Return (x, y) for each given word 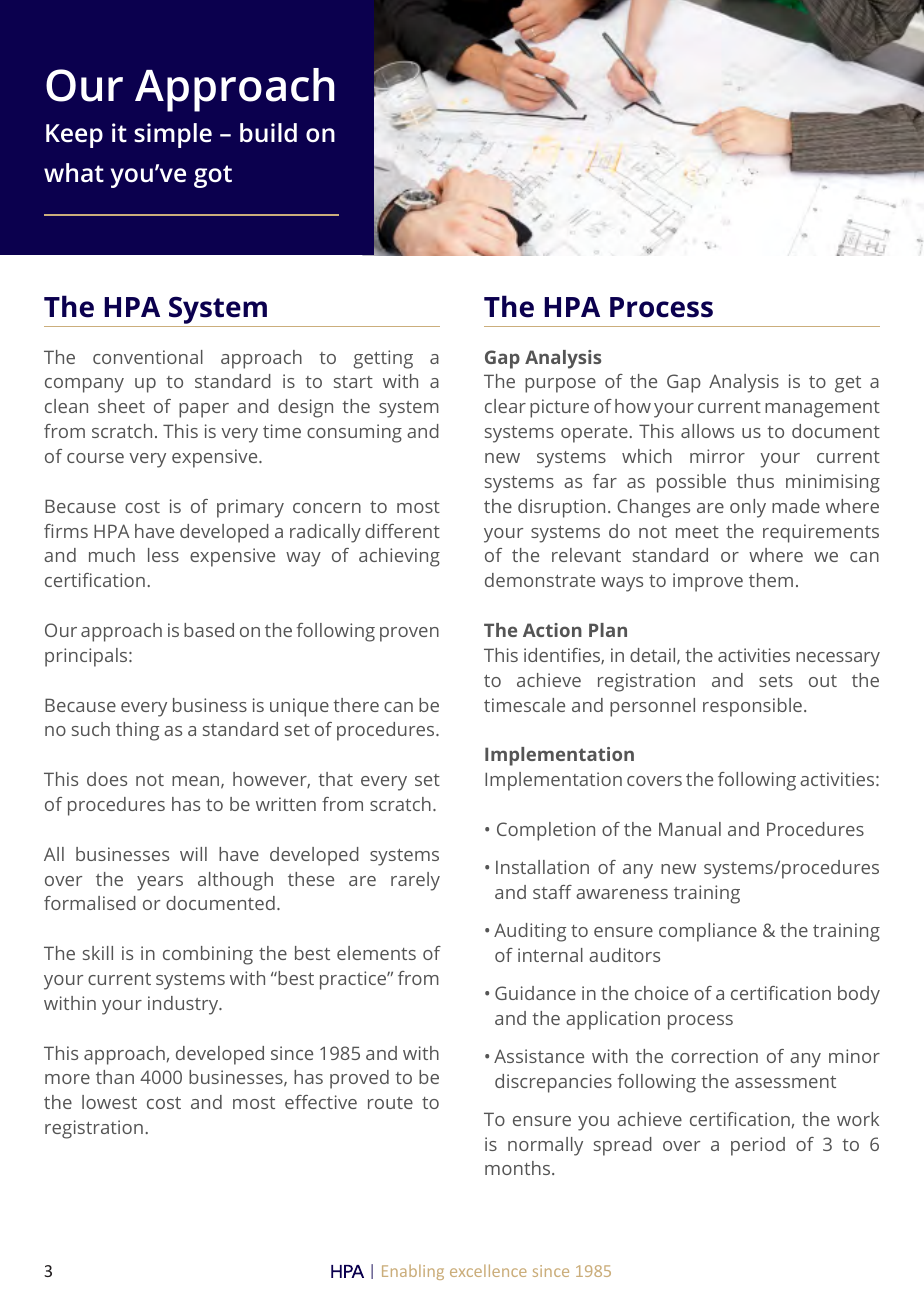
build (268, 133)
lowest (109, 1102)
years (160, 883)
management (822, 409)
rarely (415, 881)
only (748, 508)
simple (173, 135)
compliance (708, 932)
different (402, 531)
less (163, 555)
